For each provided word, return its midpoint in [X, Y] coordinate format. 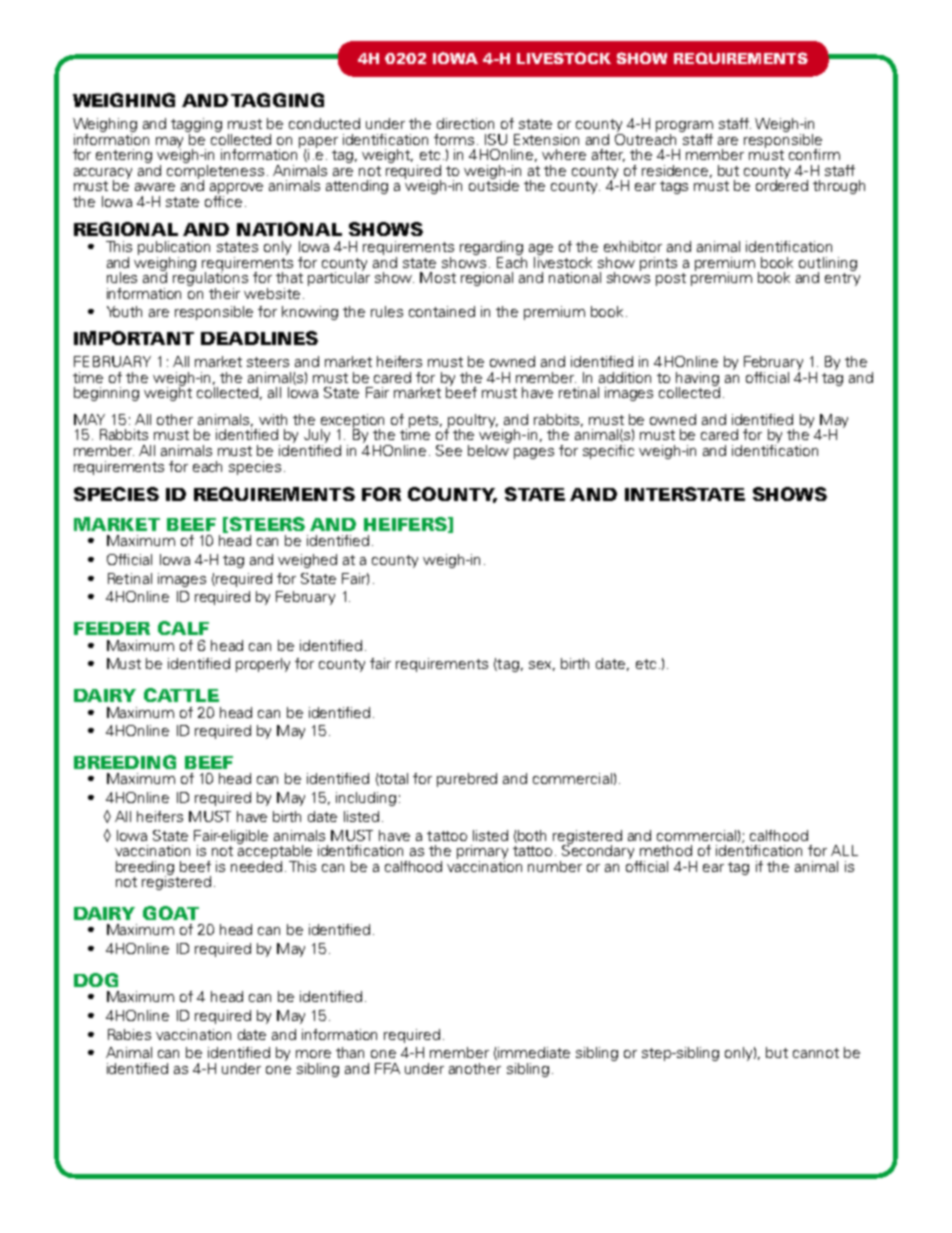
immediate [533, 1053]
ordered [782, 184]
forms [454, 139]
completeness [215, 171]
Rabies [129, 1034]
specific [608, 452]
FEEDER [112, 628]
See [449, 450]
